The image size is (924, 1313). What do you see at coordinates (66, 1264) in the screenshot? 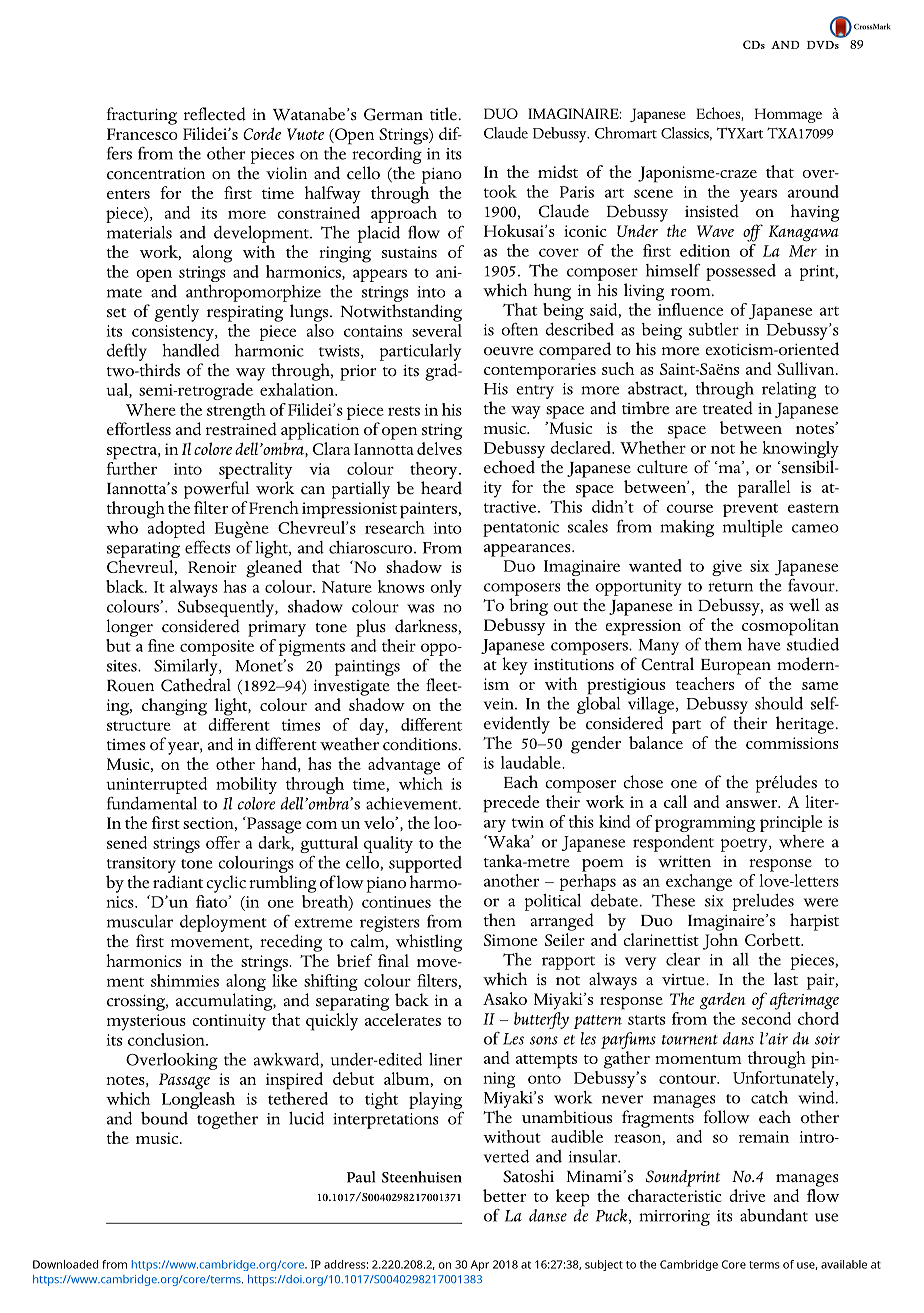
I see `Downloaded` at bounding box center [66, 1264].
